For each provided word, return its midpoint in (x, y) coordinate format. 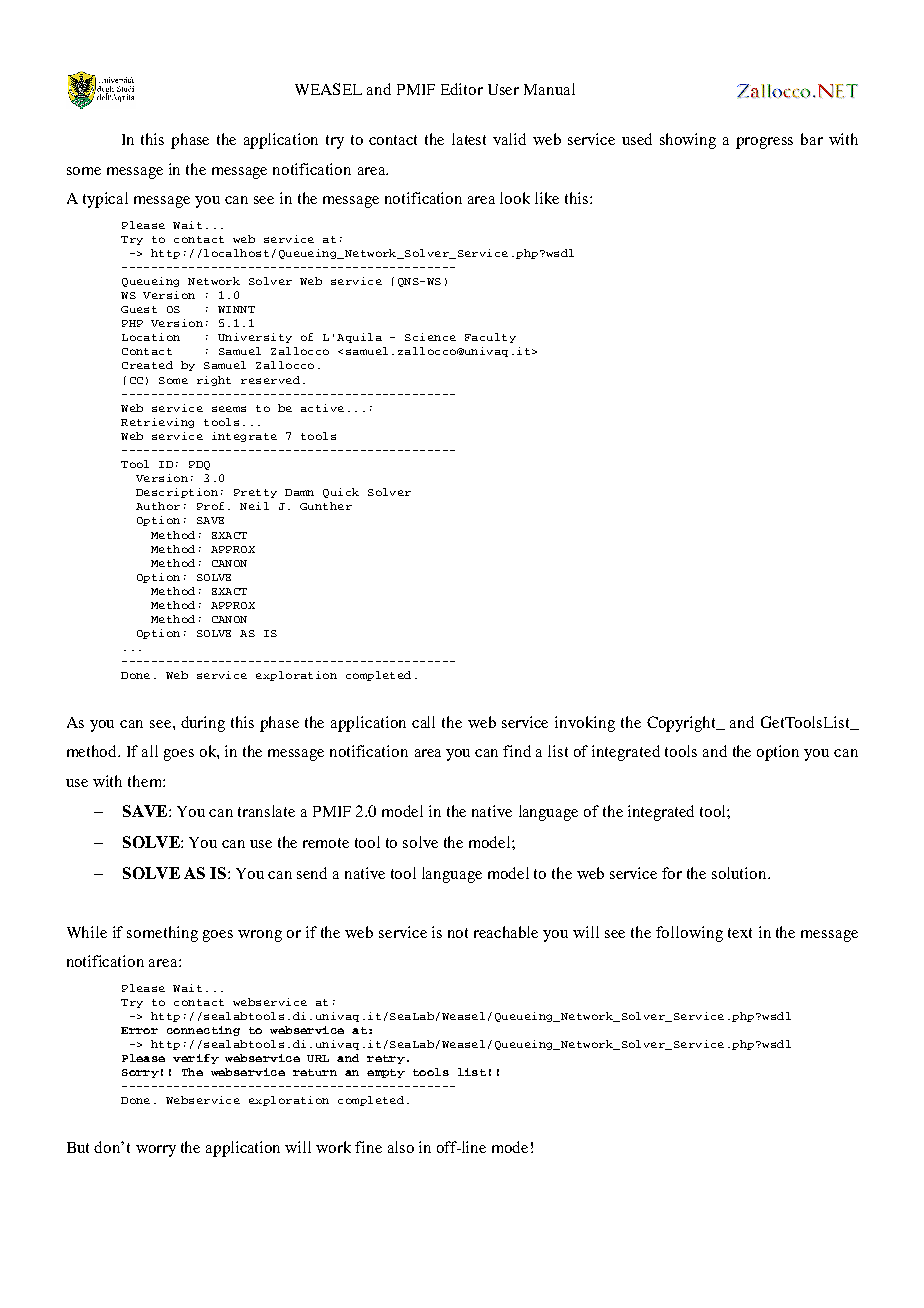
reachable (506, 932)
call (423, 722)
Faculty (490, 338)
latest (469, 139)
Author (158, 506)
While (87, 932)
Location (151, 337)
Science (430, 337)
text (740, 933)
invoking (585, 724)
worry (156, 1151)
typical (105, 200)
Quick (341, 493)
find (517, 751)
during (203, 724)
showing (688, 141)
